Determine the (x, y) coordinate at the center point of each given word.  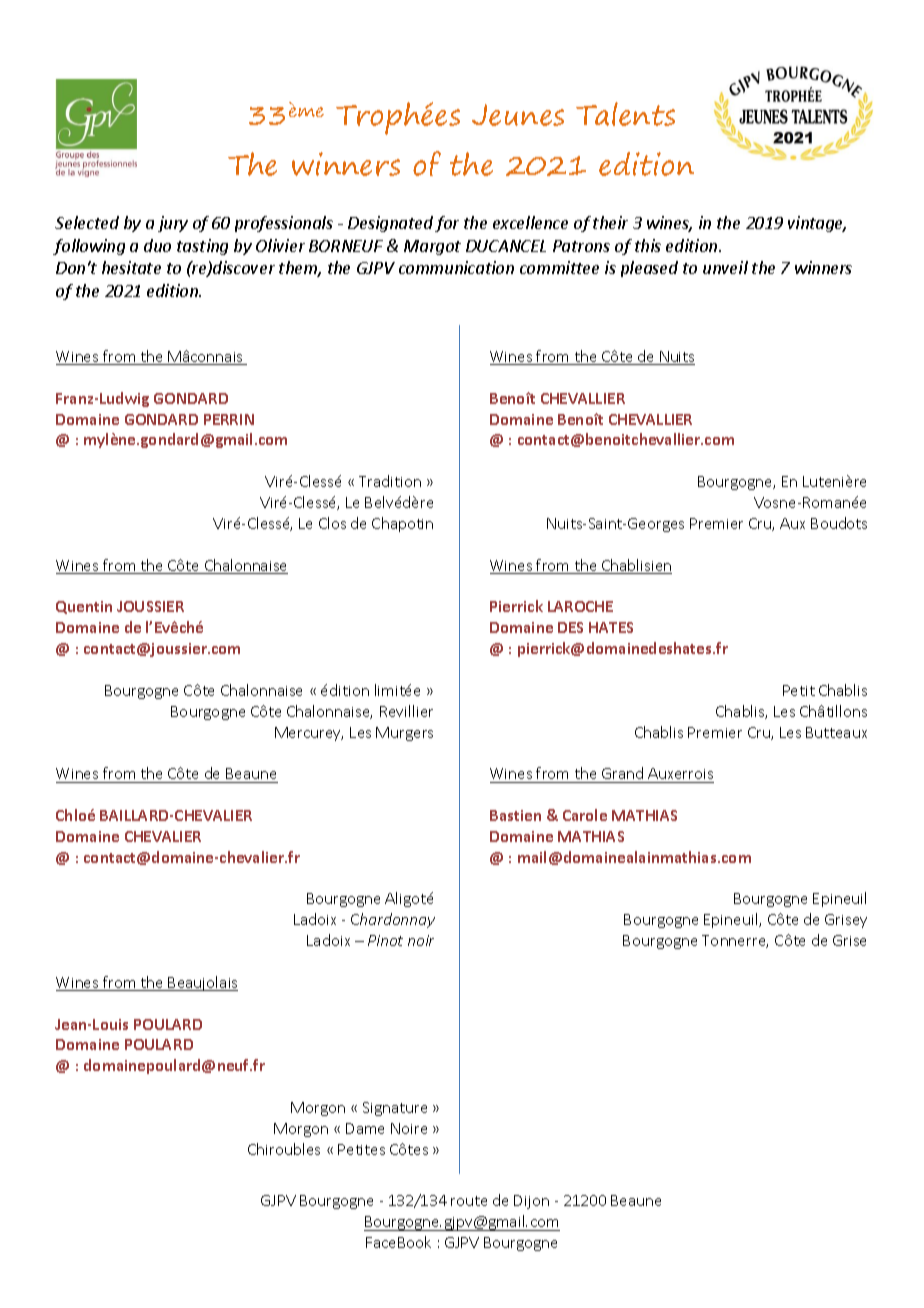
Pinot (385, 940)
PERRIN (229, 419)
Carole (585, 815)
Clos (332, 523)
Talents (625, 114)
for (447, 224)
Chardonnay (393, 920)
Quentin (84, 607)
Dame (365, 1128)
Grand (622, 773)
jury (173, 224)
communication (456, 267)
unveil (725, 267)
